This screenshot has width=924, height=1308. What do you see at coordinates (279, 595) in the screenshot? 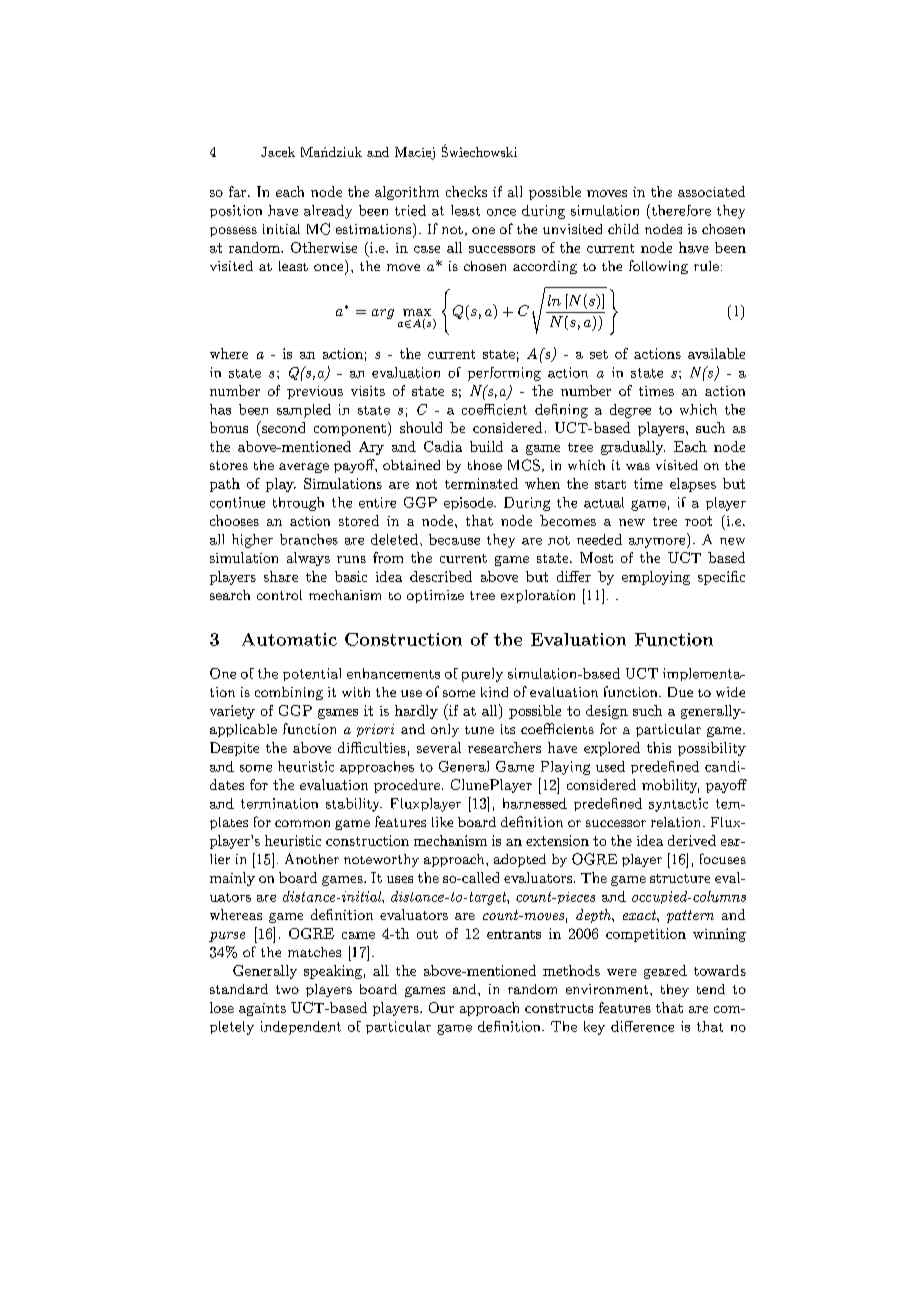
I see `control` at bounding box center [279, 595].
